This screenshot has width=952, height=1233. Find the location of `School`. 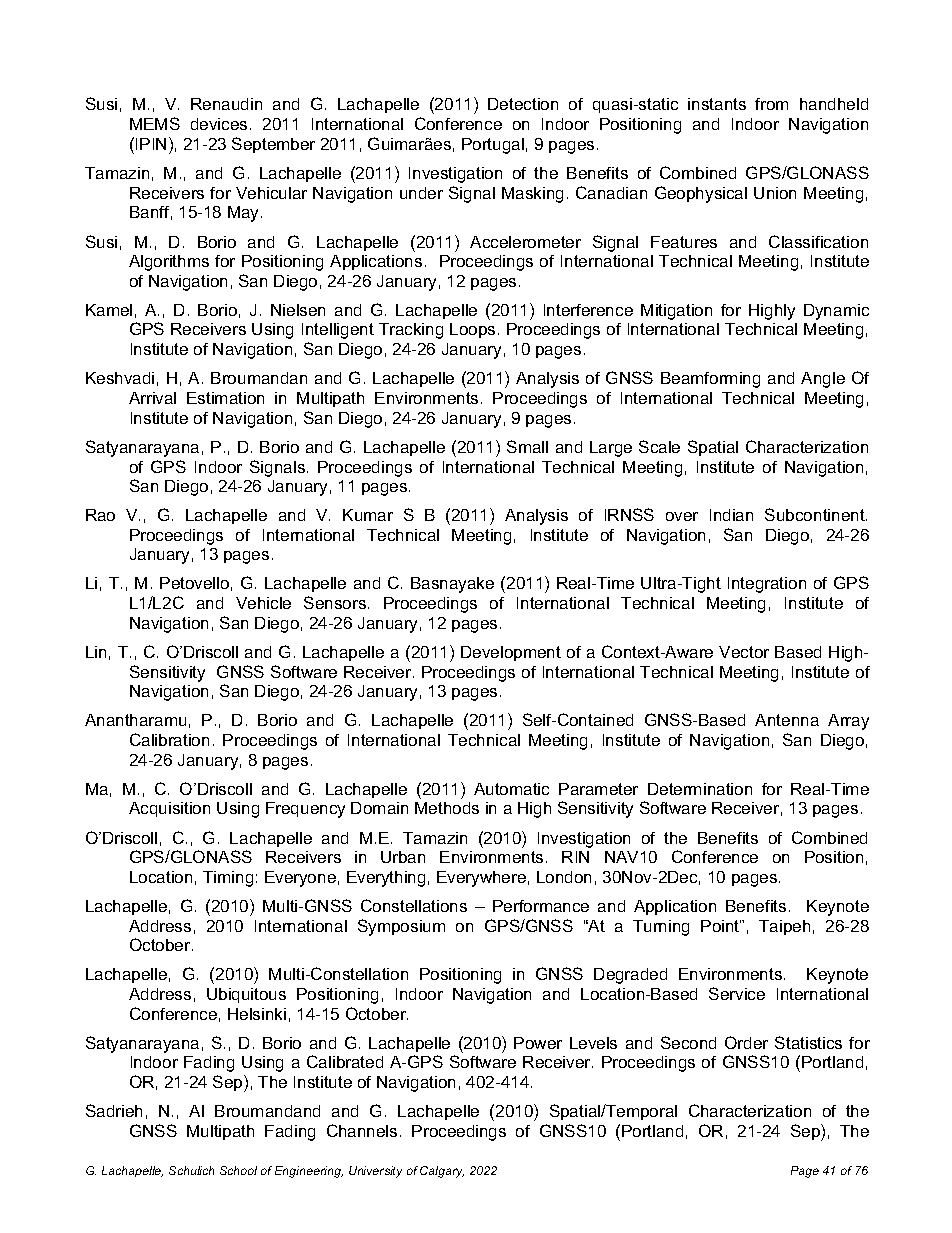

School is located at coordinates (238, 1170).
